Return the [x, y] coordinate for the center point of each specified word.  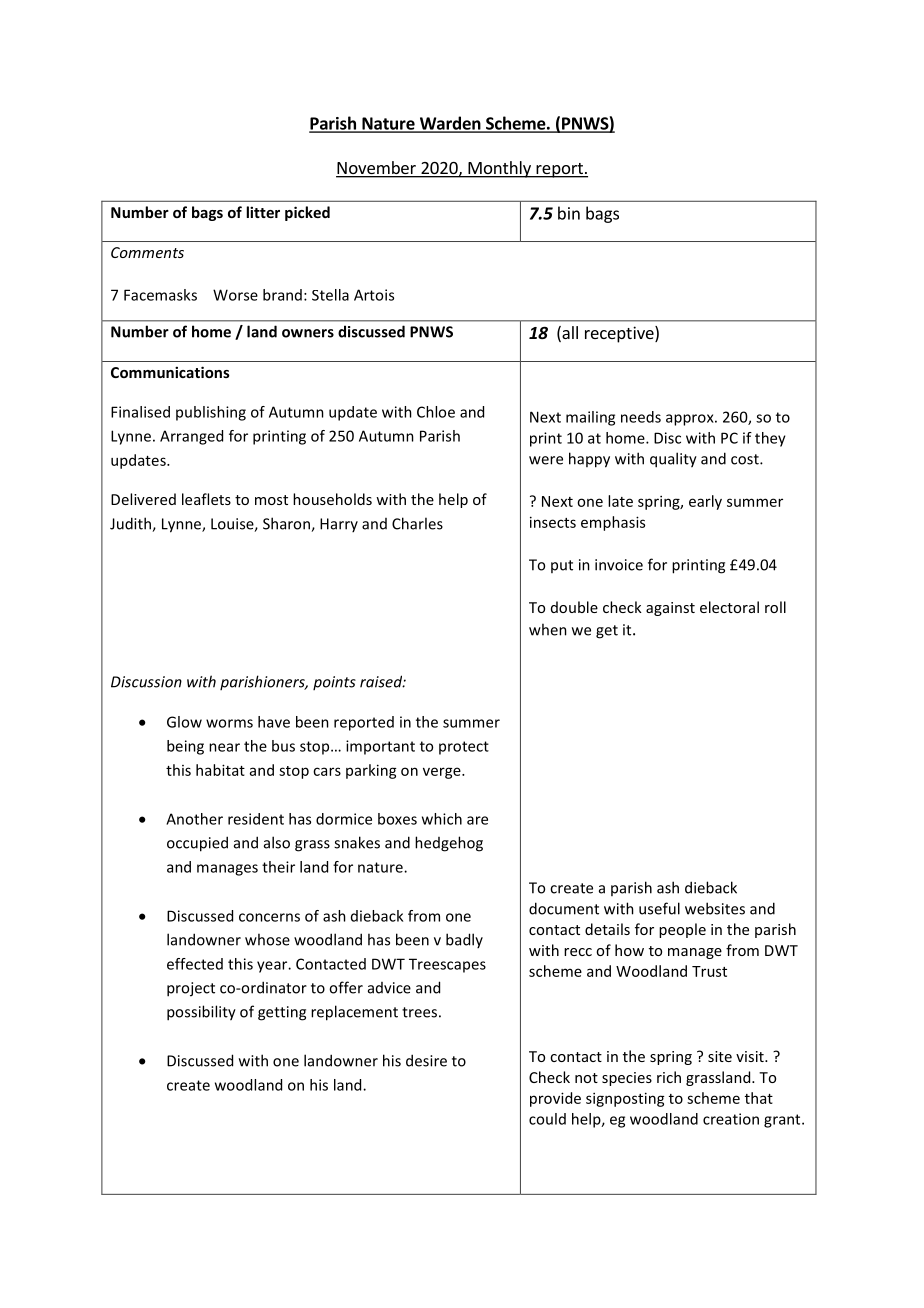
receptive [620, 334]
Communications [170, 372]
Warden [450, 124]
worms [229, 723]
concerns [269, 917]
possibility [201, 1013]
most [271, 500]
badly [464, 940]
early [705, 502]
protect [464, 748]
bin [569, 213]
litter [263, 212]
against [670, 609]
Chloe [436, 412]
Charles [417, 523]
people [682, 930]
